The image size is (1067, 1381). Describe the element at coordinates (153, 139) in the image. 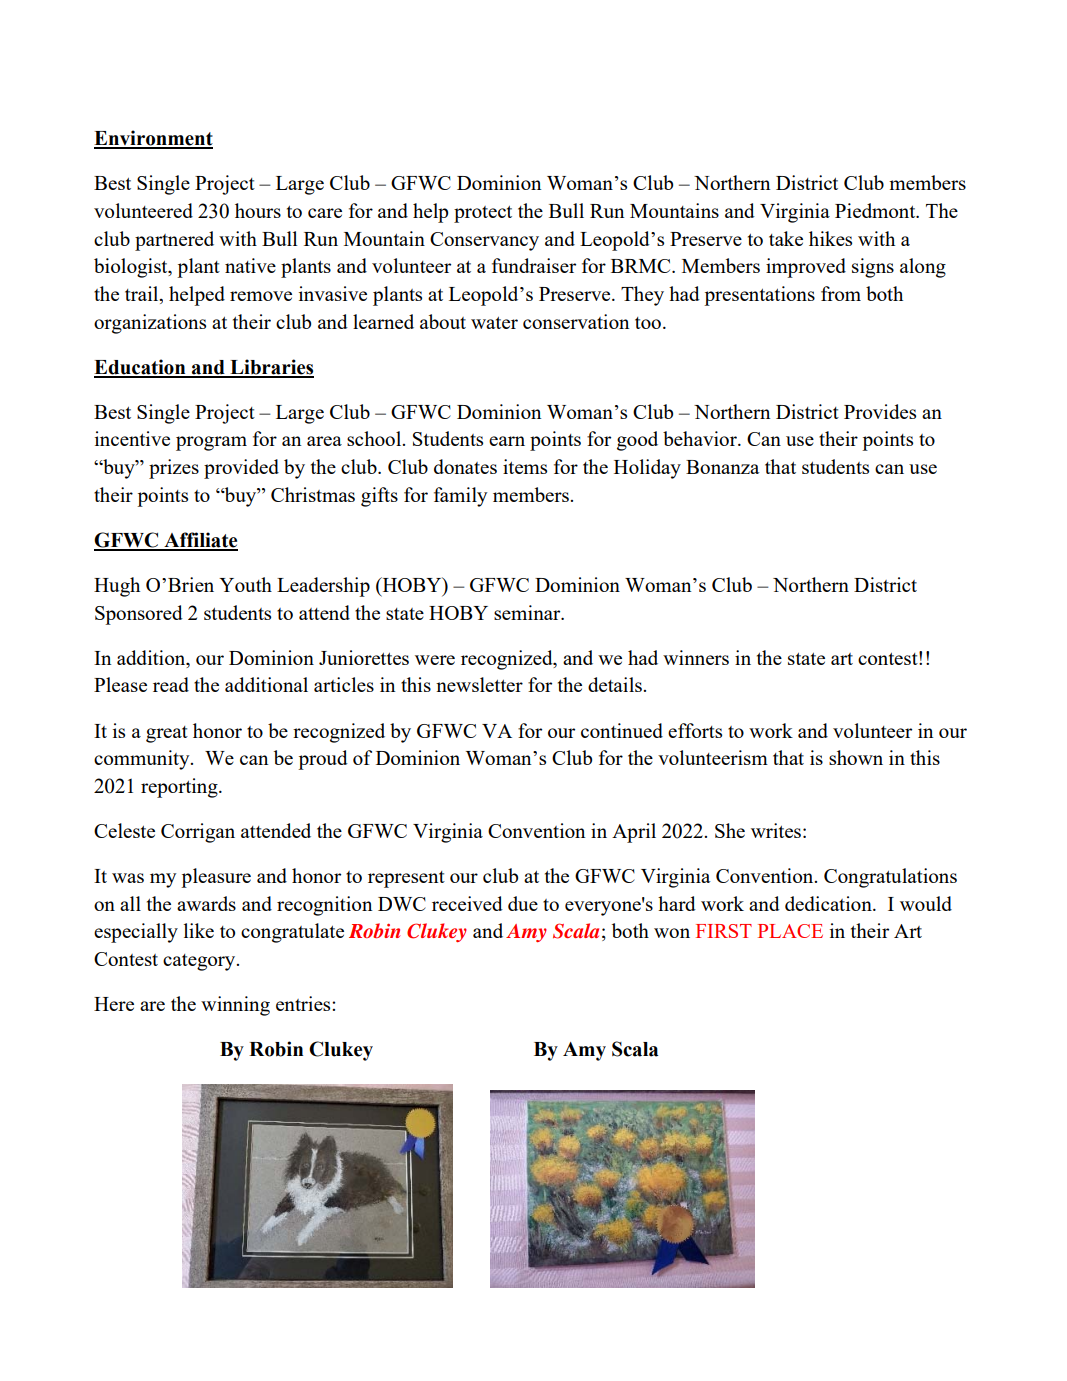

I see `Environment` at that location.
